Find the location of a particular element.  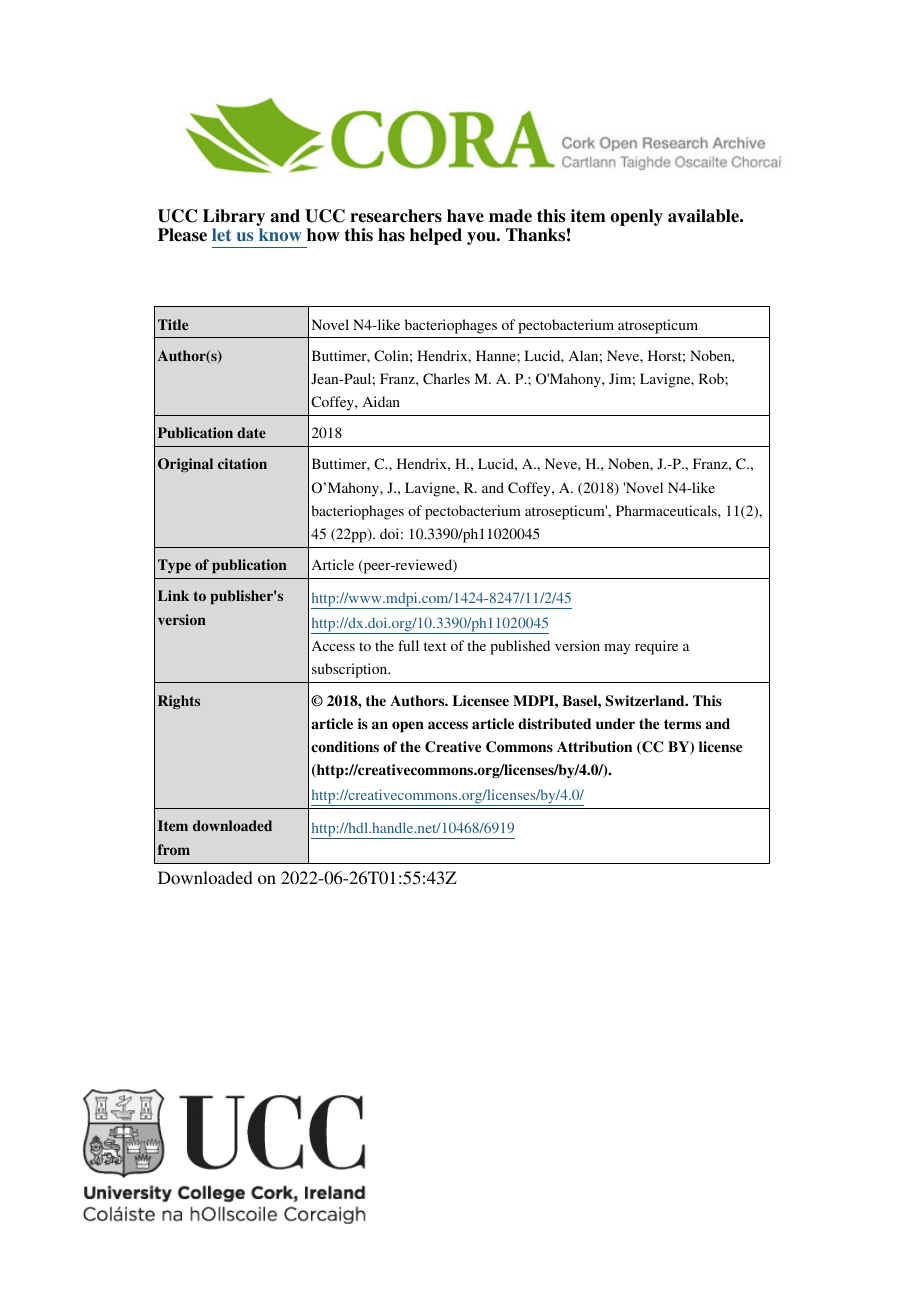

distributed is located at coordinates (554, 724).
